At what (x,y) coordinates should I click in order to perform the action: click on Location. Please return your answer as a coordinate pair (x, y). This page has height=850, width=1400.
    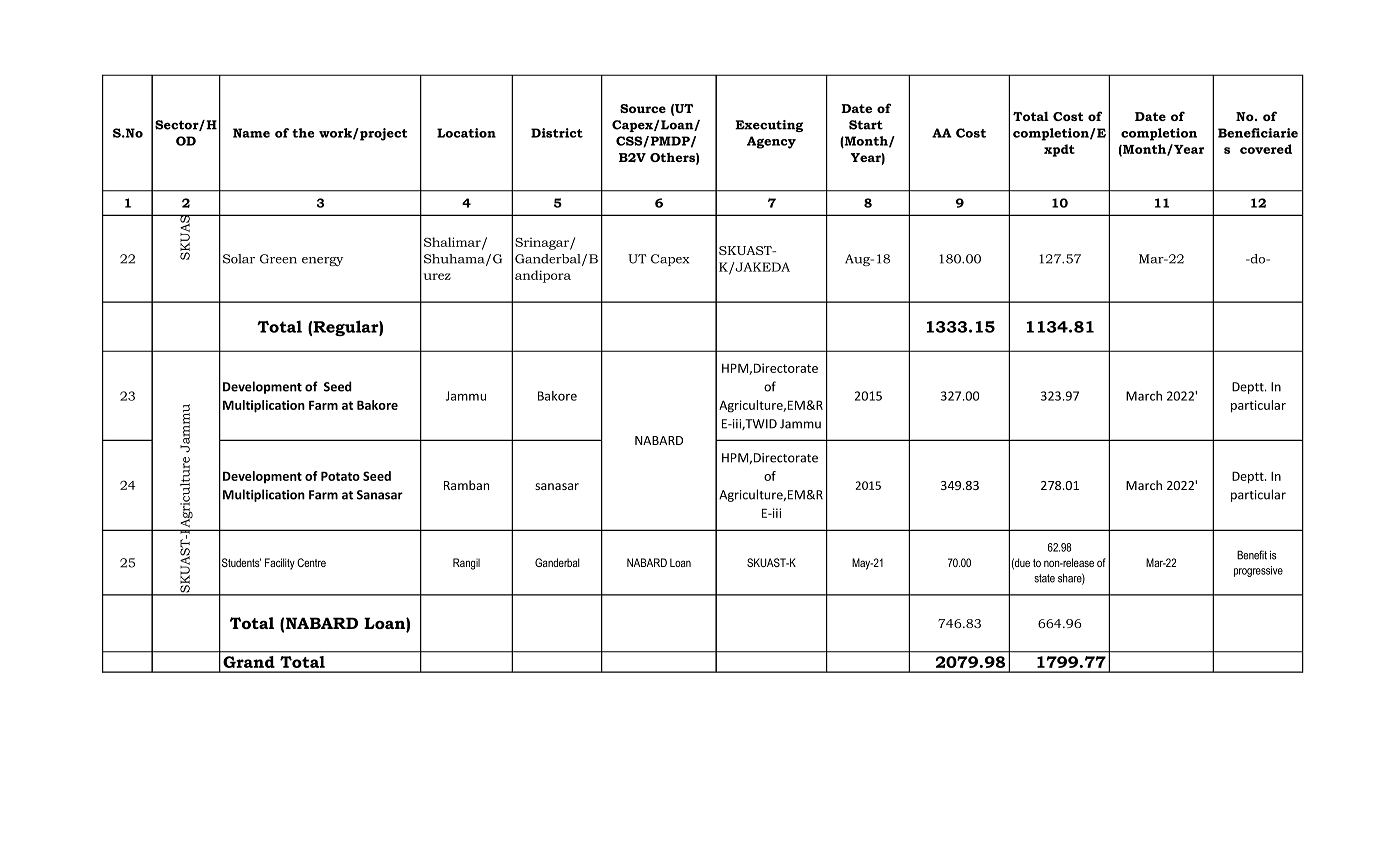
    Looking at the image, I should click on (466, 133).
